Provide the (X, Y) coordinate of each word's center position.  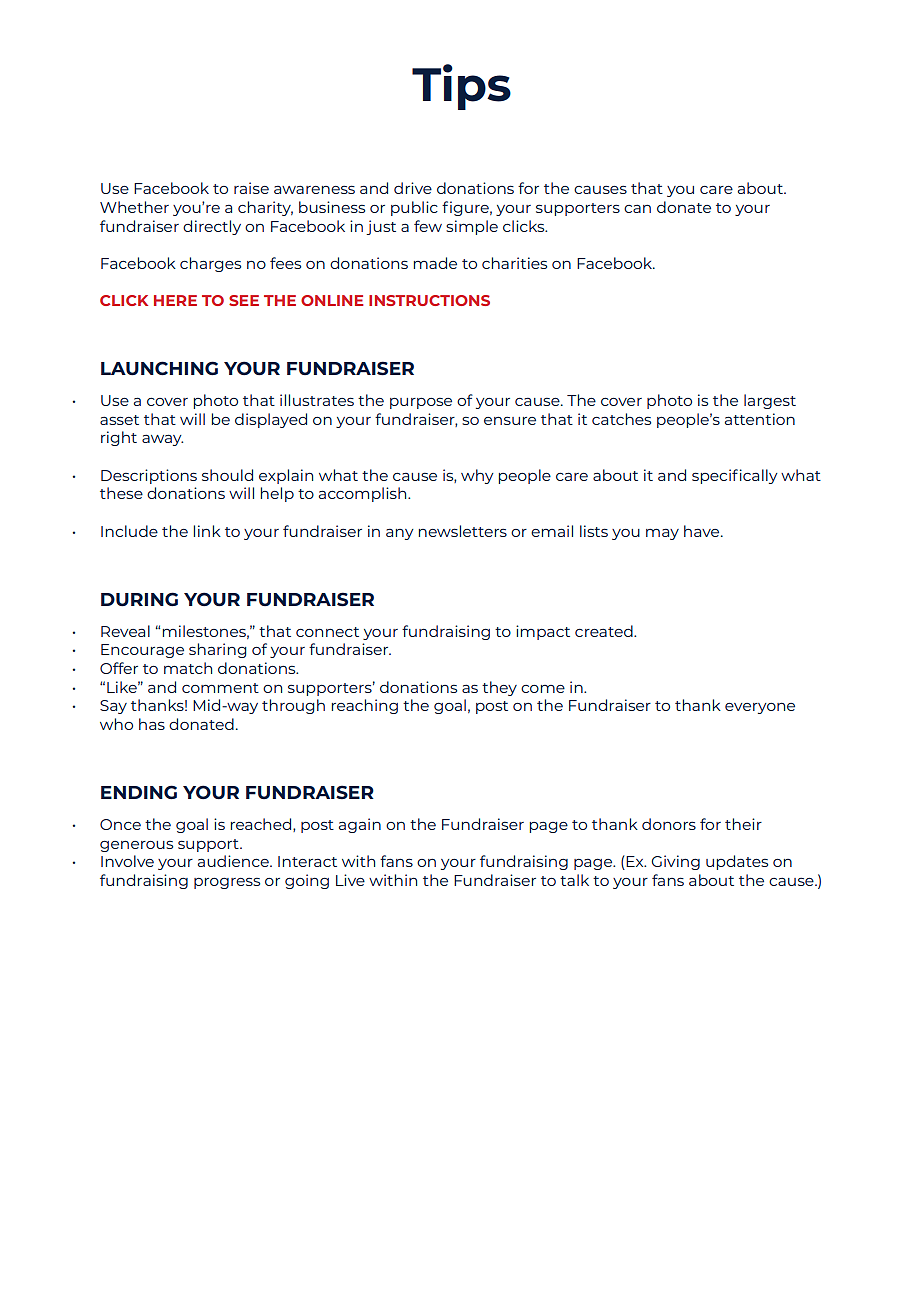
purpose (421, 403)
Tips (461, 87)
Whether (134, 207)
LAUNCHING (159, 368)
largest (770, 401)
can (637, 209)
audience (234, 861)
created (605, 631)
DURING (139, 599)
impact (543, 632)
